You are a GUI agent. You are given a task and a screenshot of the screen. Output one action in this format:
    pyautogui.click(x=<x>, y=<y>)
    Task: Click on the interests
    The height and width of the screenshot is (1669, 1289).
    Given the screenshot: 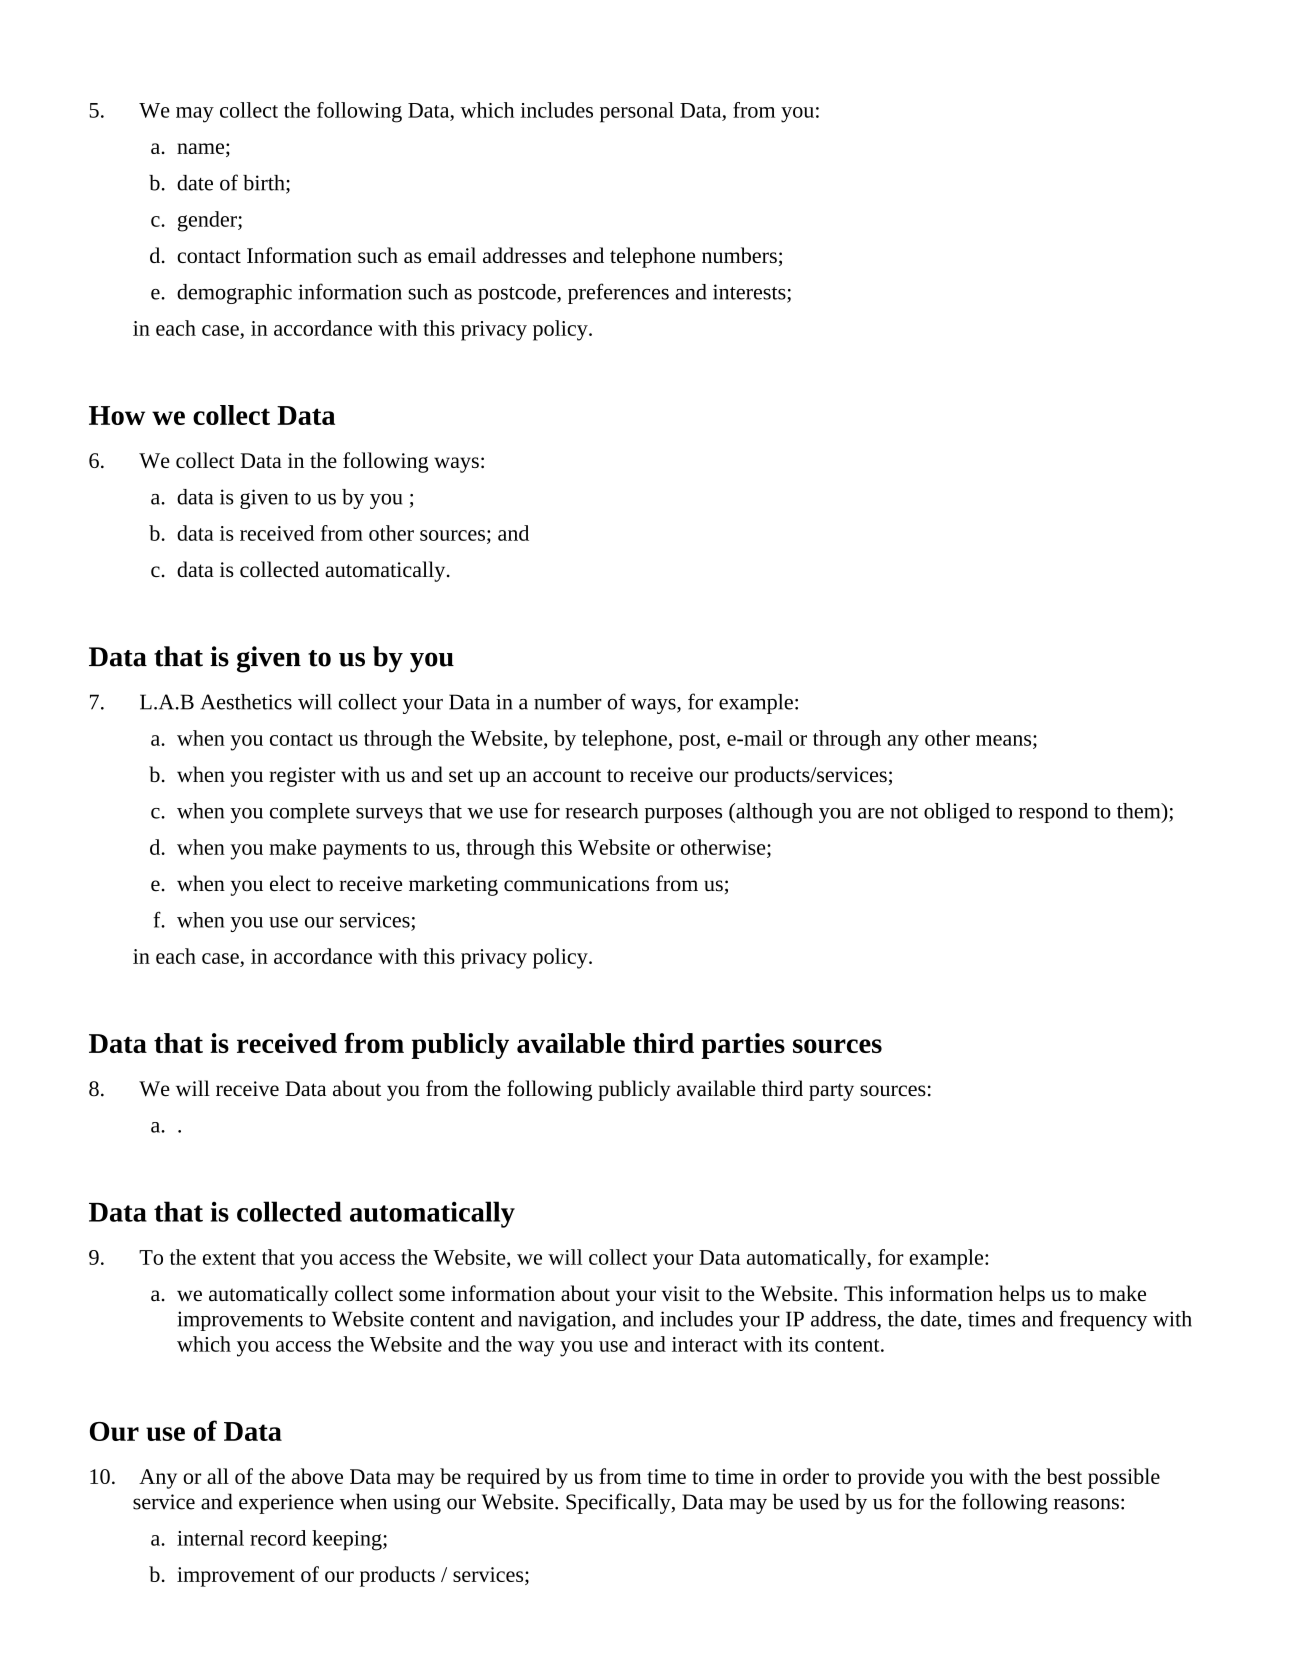 What is the action you would take?
    pyautogui.click(x=750, y=293)
